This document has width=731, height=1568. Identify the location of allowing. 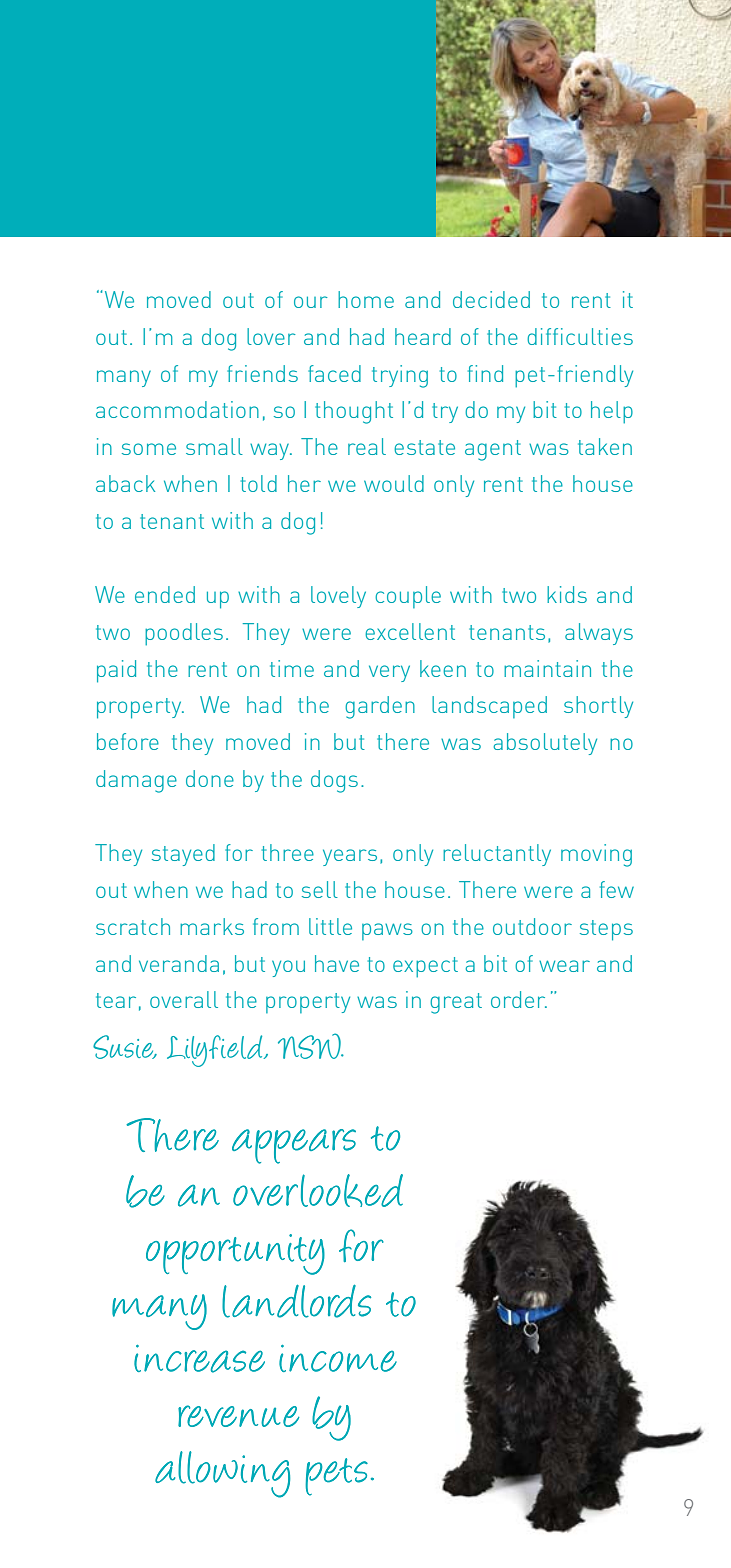
(222, 1474).
